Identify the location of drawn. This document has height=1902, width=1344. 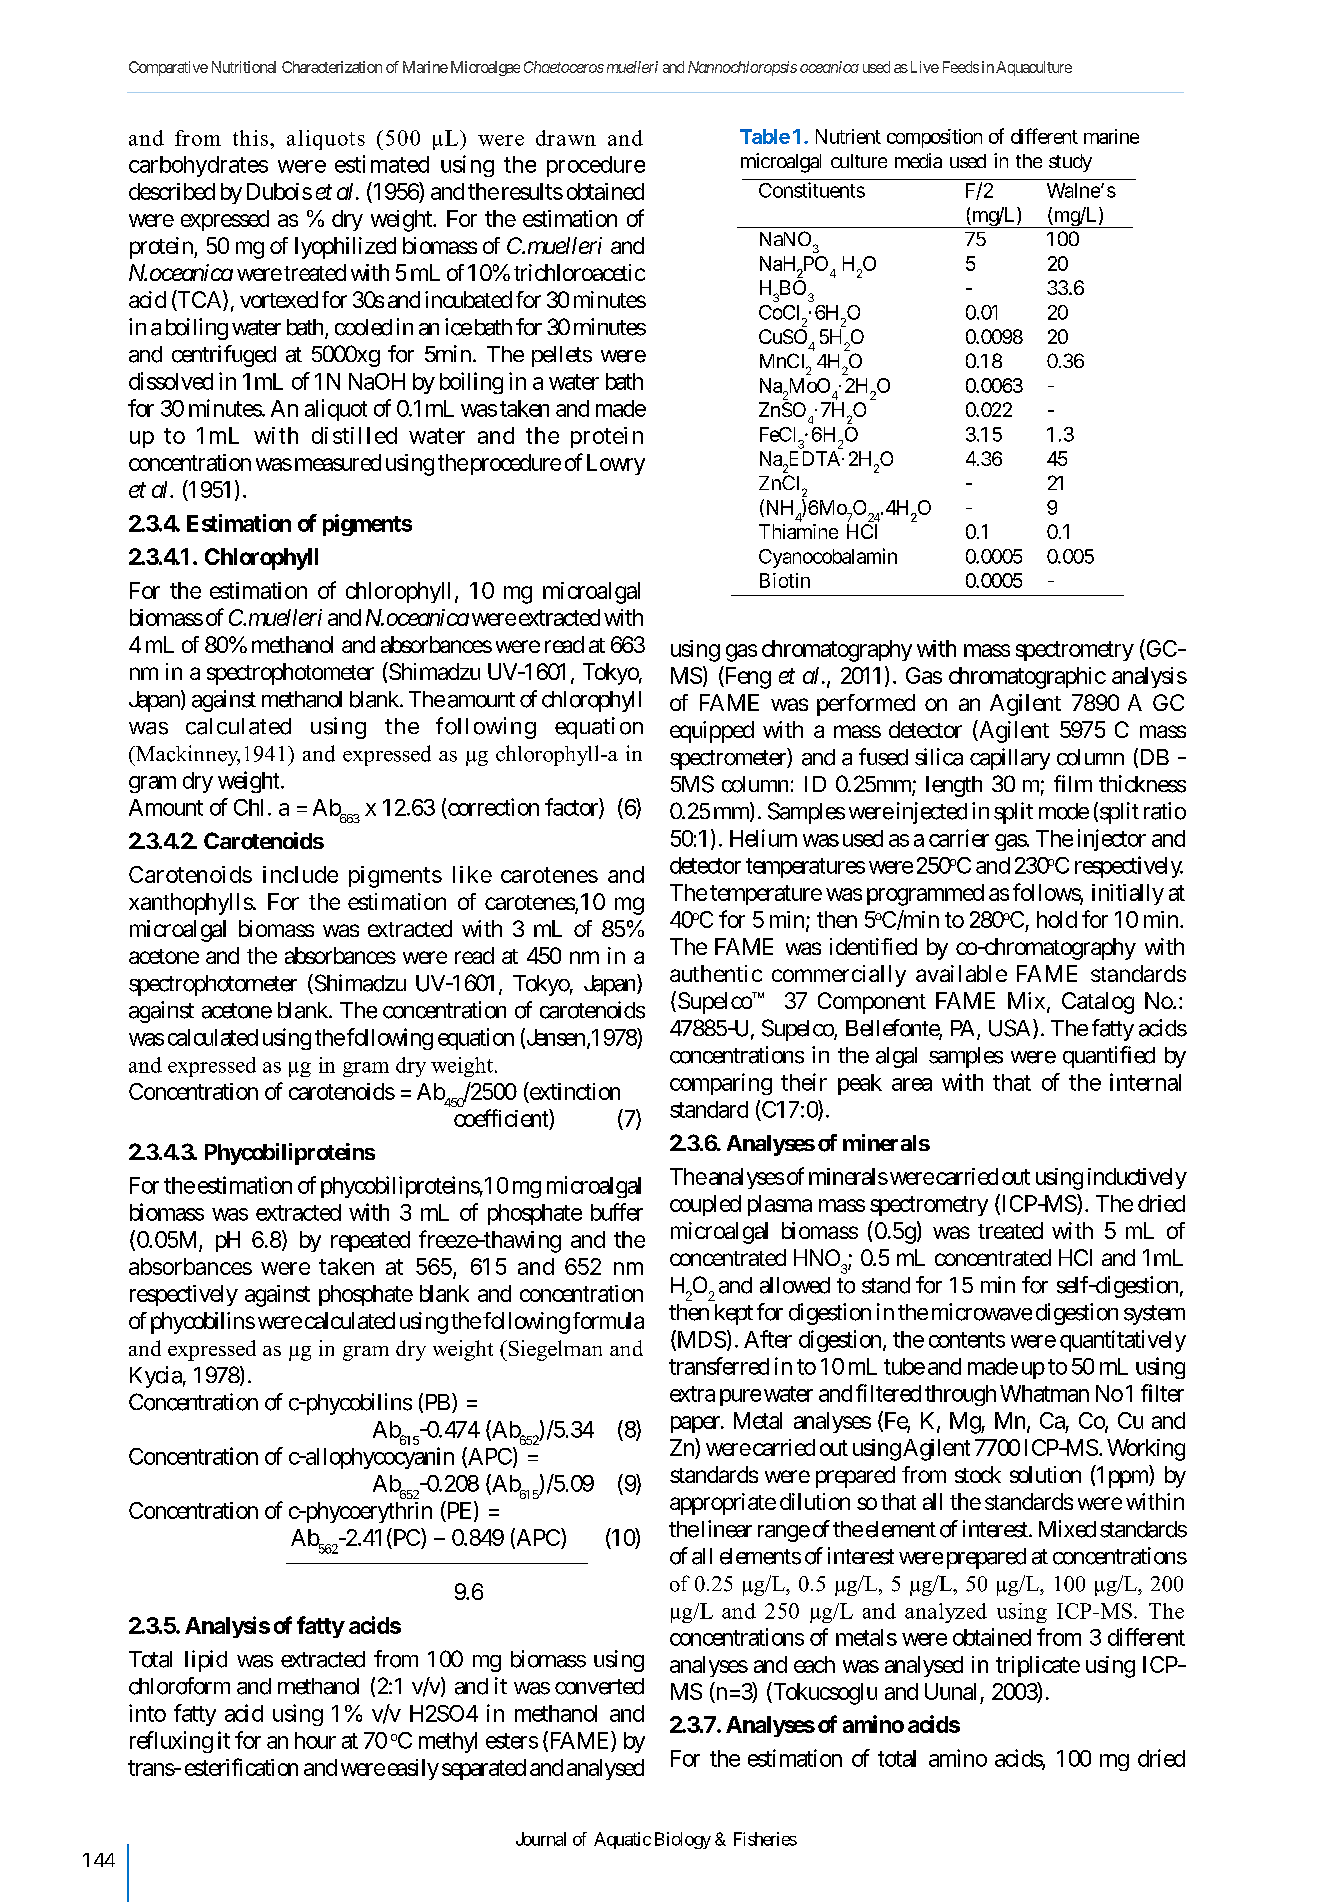
(566, 138).
